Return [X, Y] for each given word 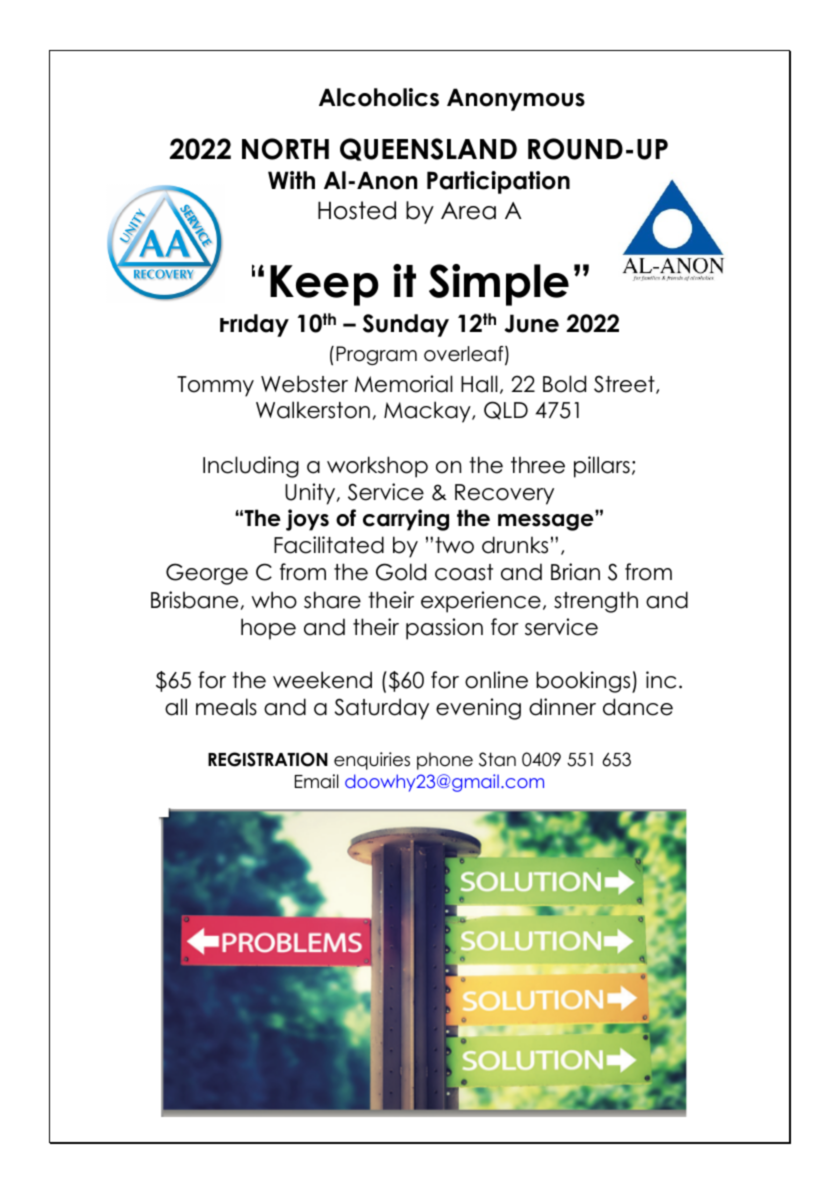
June [532, 323]
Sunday [406, 325]
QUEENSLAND [428, 149]
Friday [254, 325]
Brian [575, 572]
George [207, 574]
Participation [498, 182]
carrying [406, 520]
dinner [562, 707]
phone [445, 761]
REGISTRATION [268, 759]
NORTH [285, 149]
